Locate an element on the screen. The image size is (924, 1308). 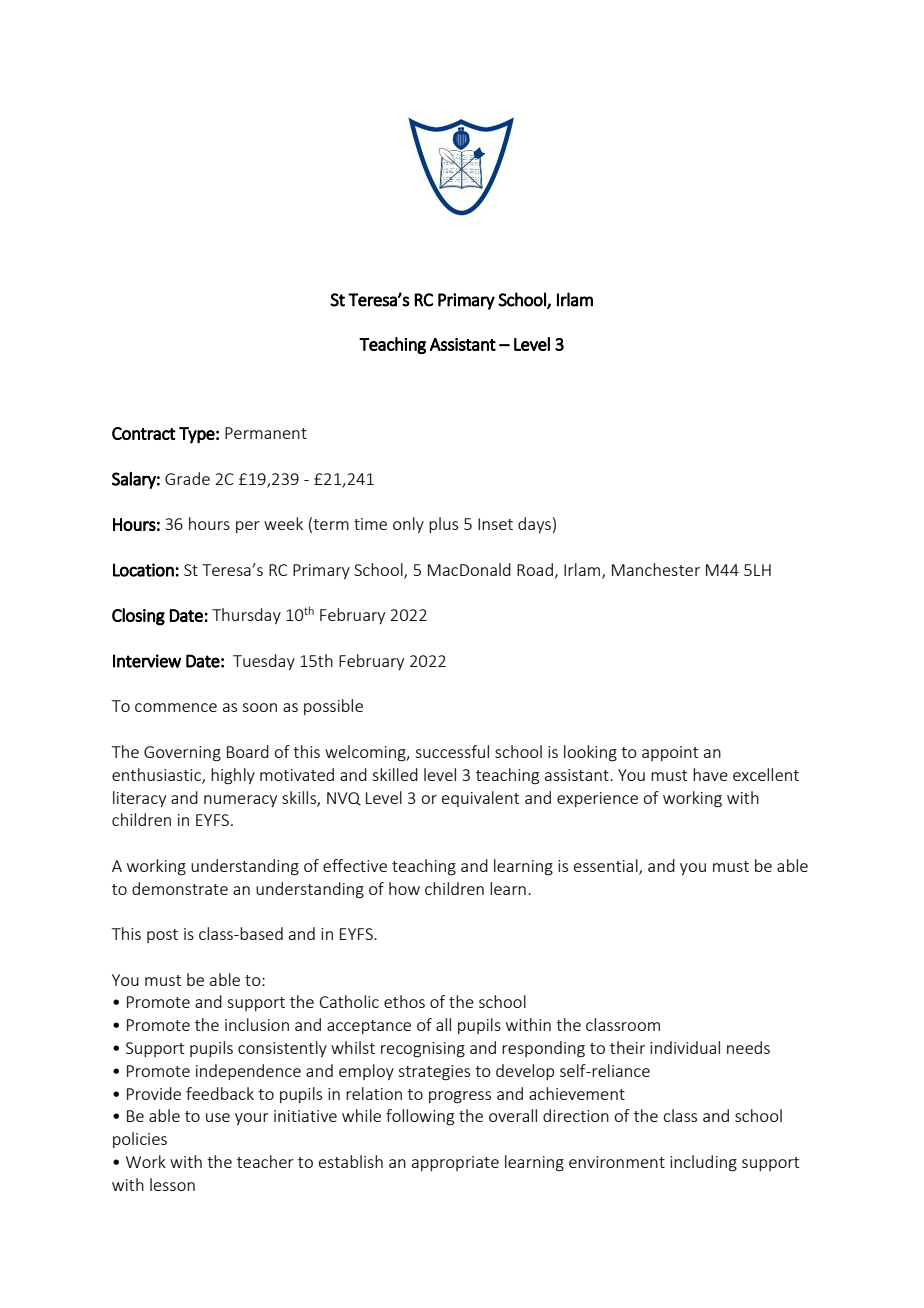
appropriate is located at coordinates (455, 1163).
